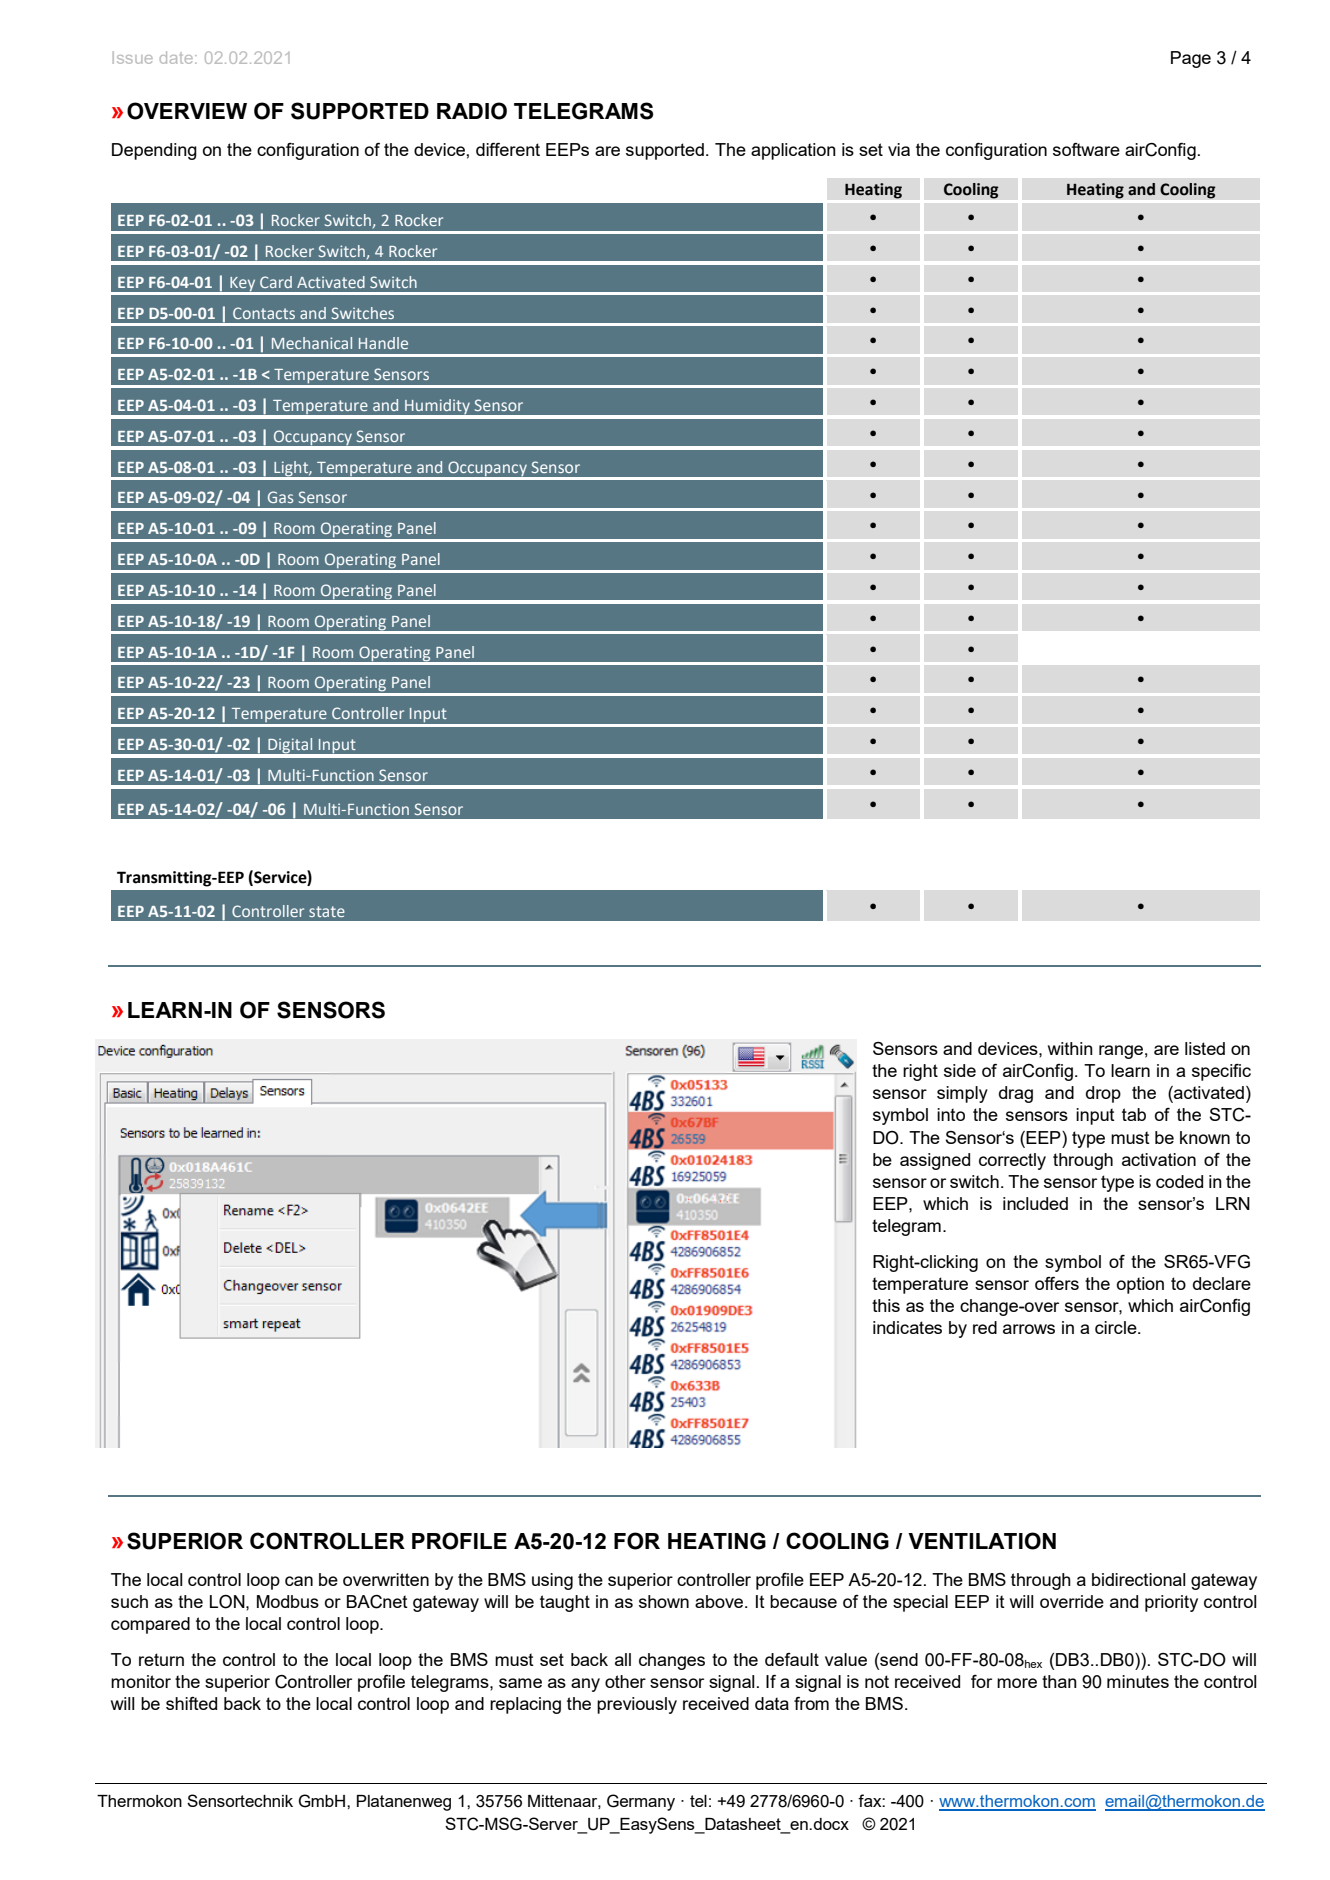 This image has height=1880, width=1330. What do you see at coordinates (280, 497) in the image?
I see `Gas` at bounding box center [280, 497].
